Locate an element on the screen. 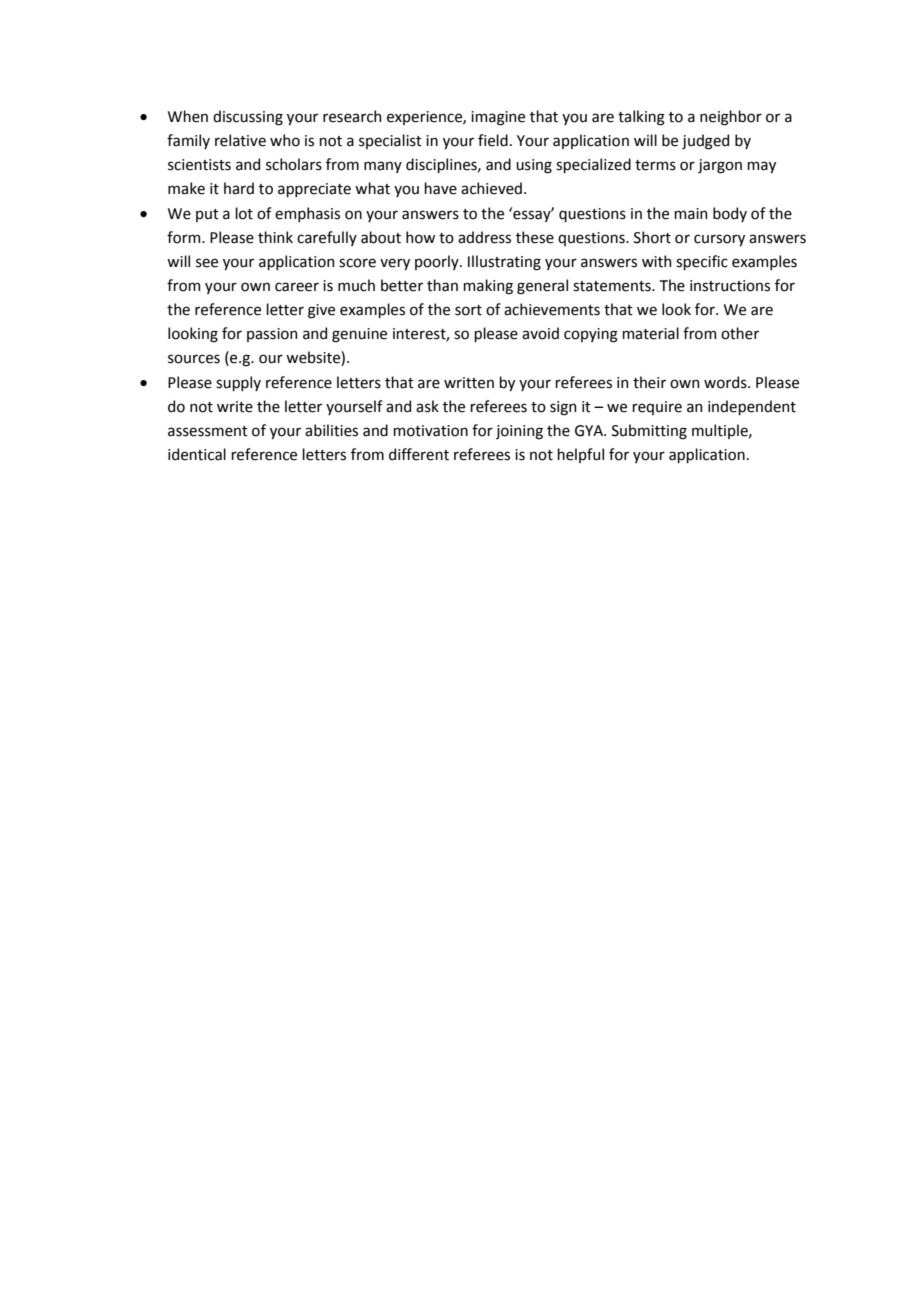  imagine is located at coordinates (498, 118).
